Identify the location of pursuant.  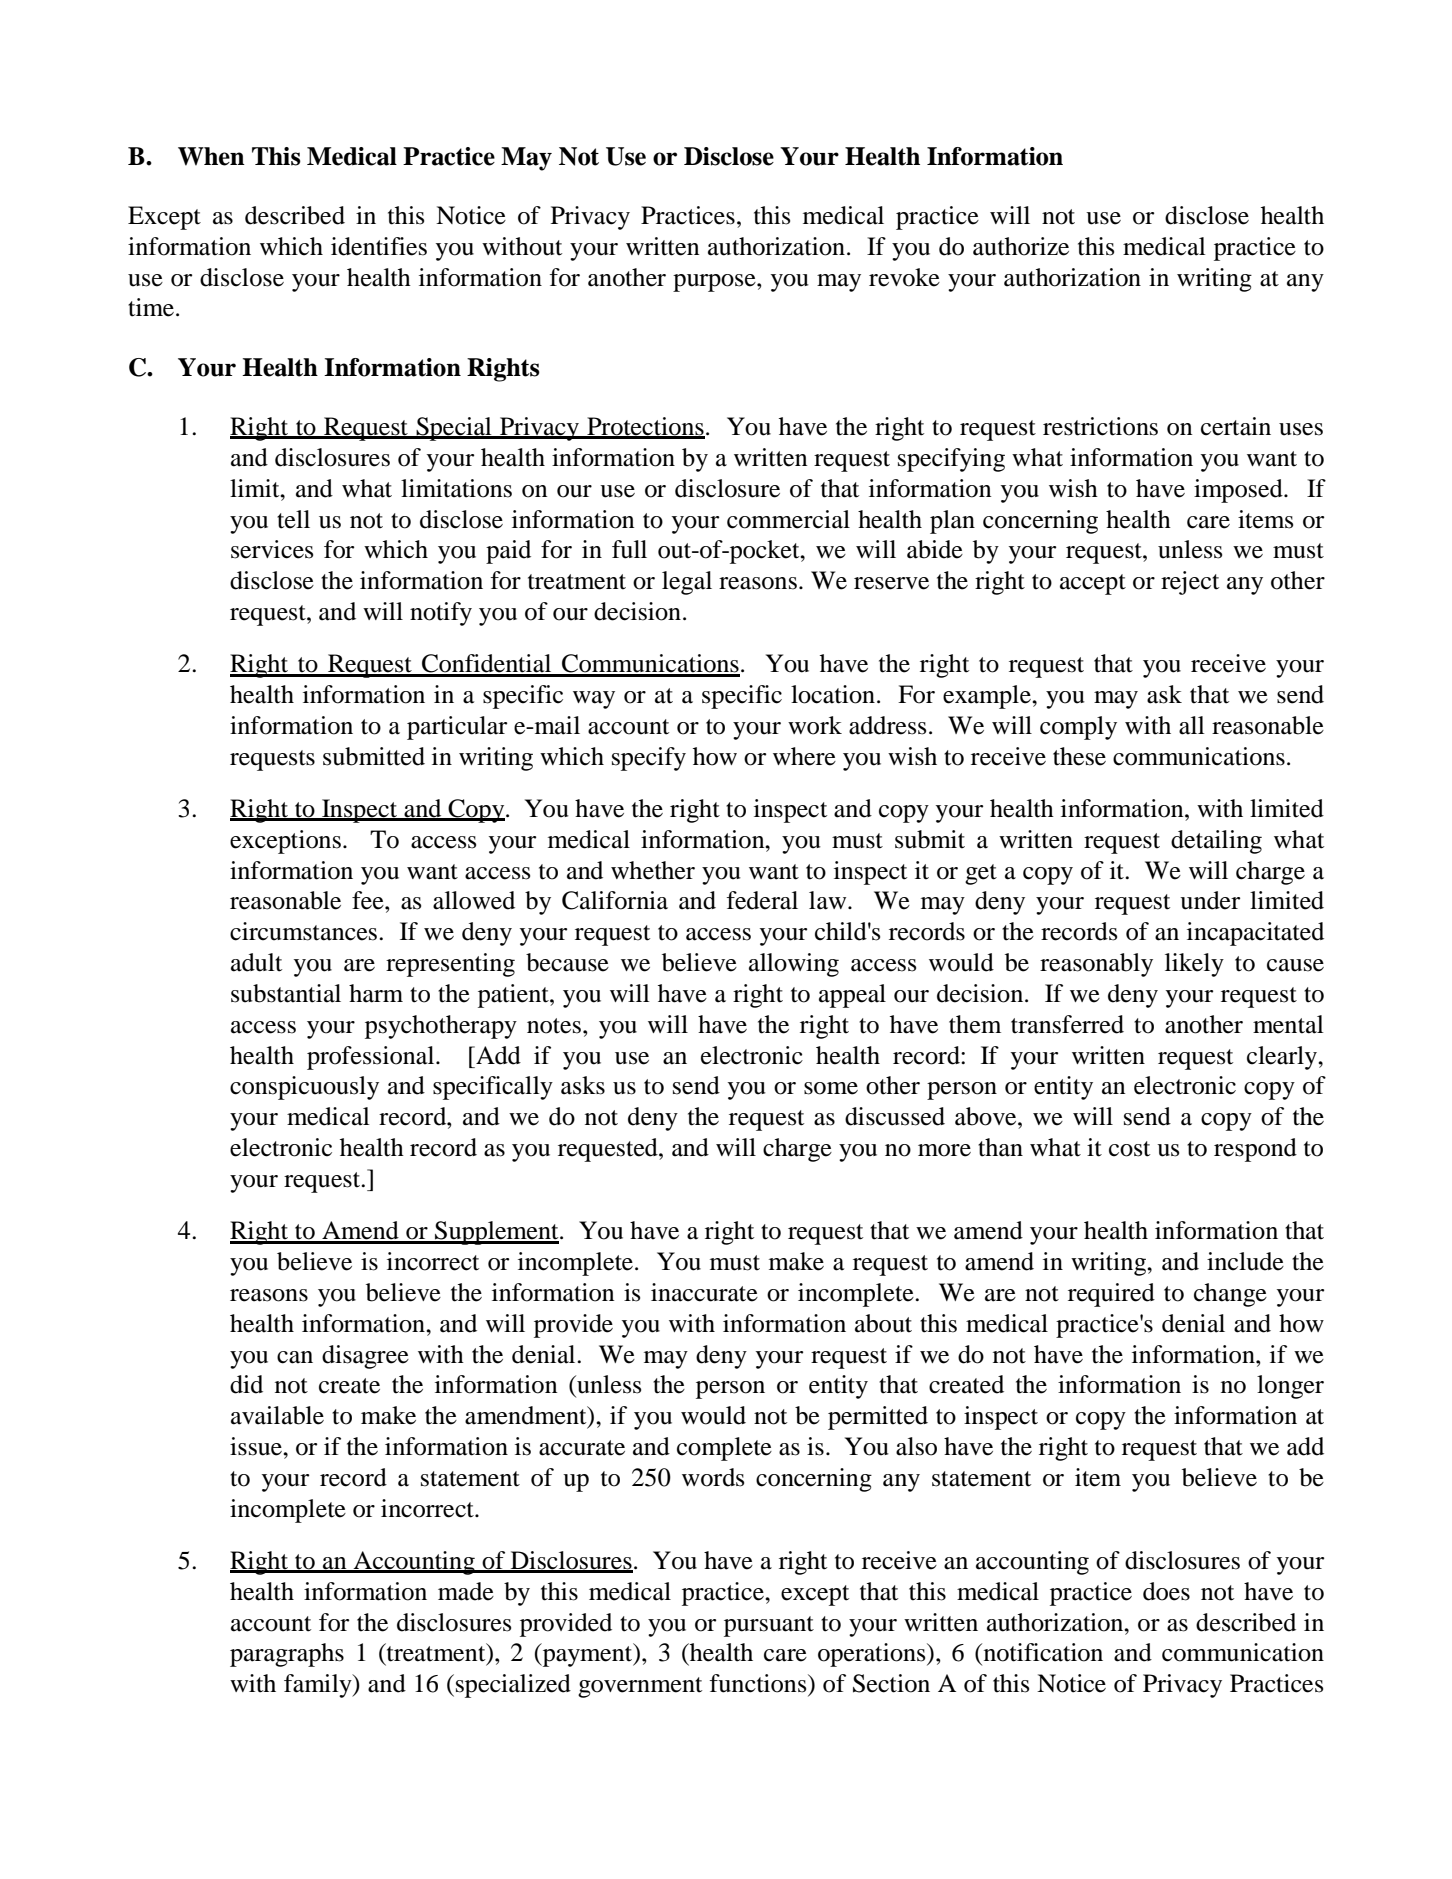
(769, 1626).
